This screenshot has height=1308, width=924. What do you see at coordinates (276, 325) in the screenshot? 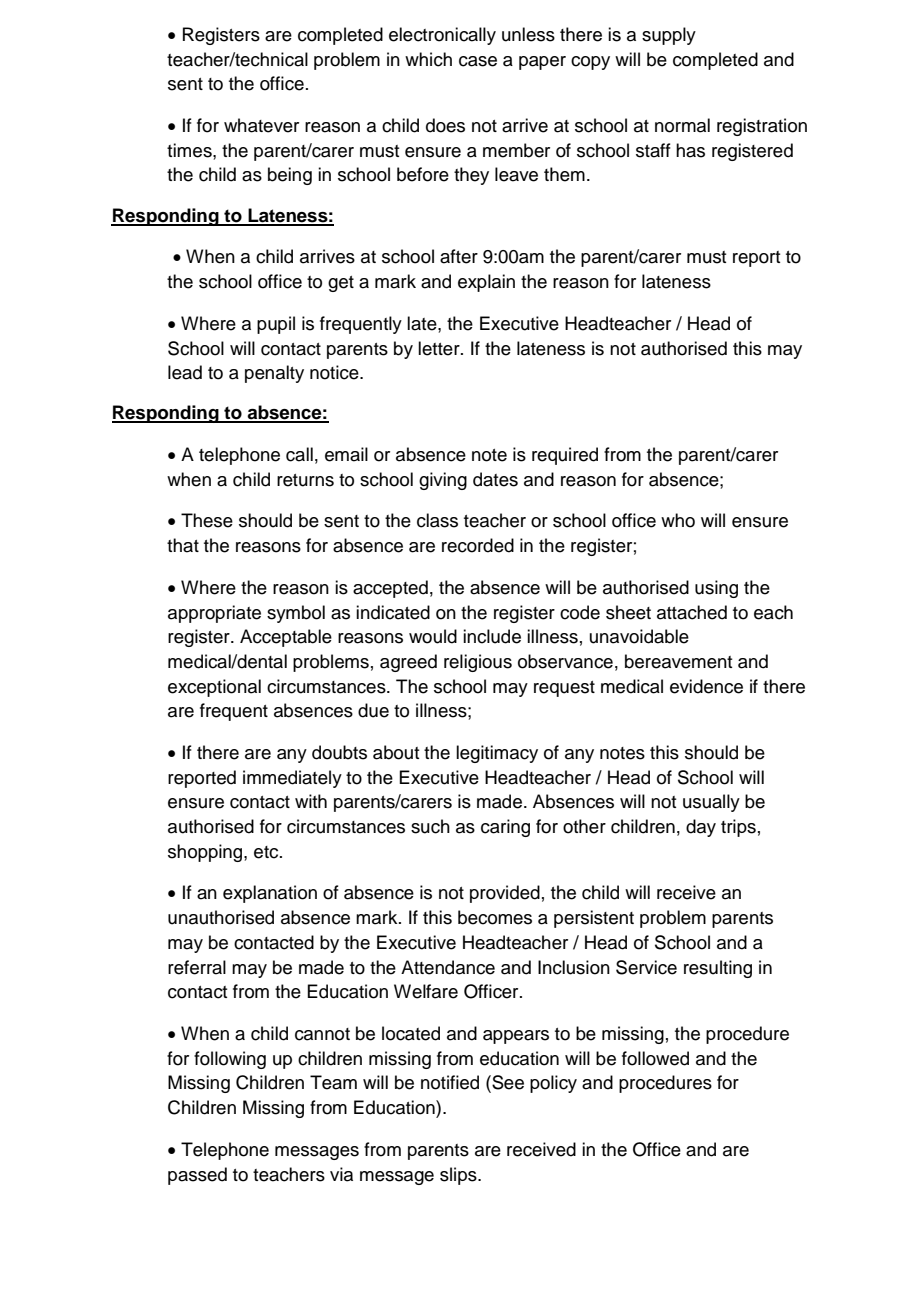
I see `pupil` at bounding box center [276, 325].
